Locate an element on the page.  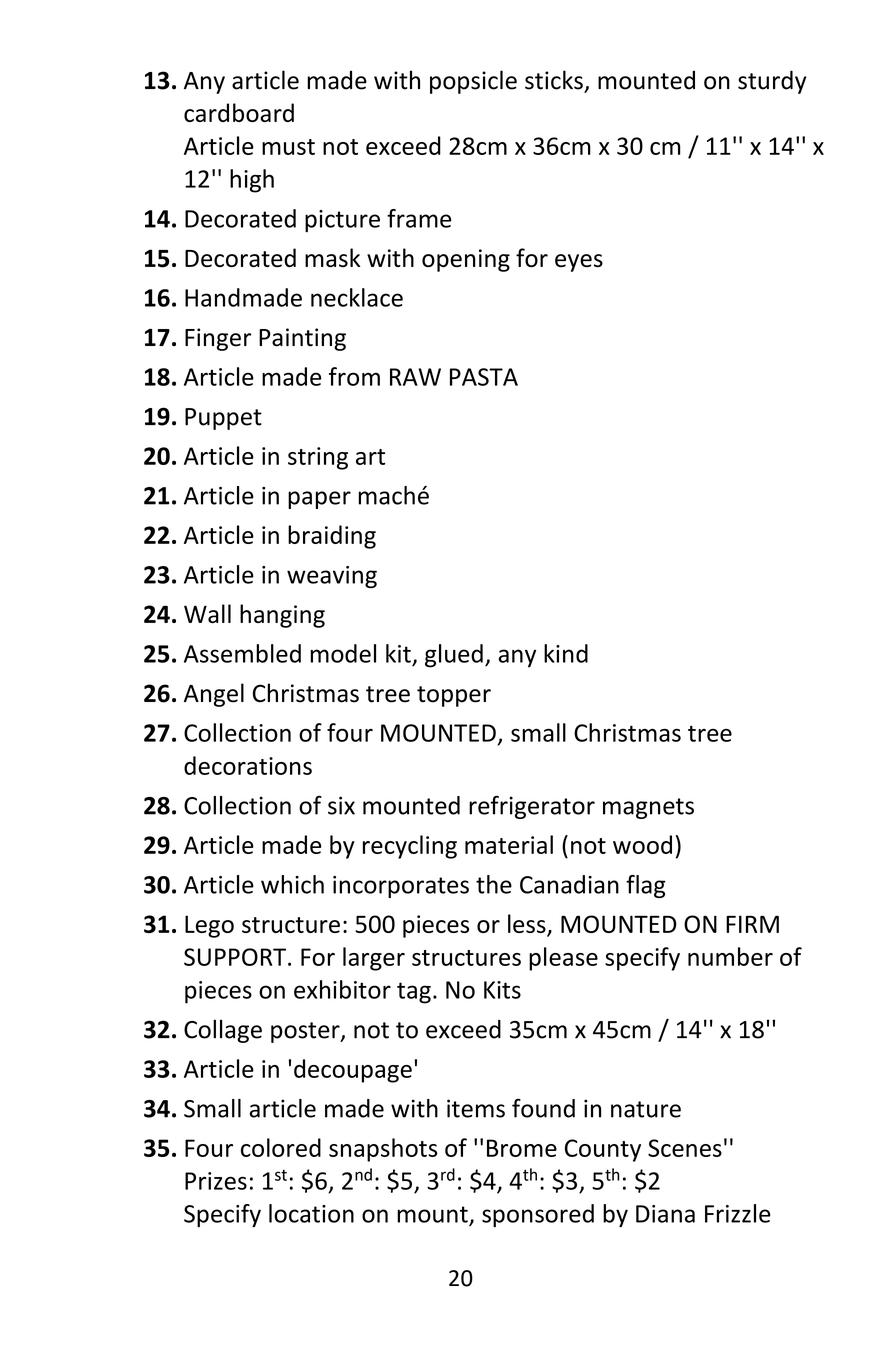
colored is located at coordinates (281, 1147).
